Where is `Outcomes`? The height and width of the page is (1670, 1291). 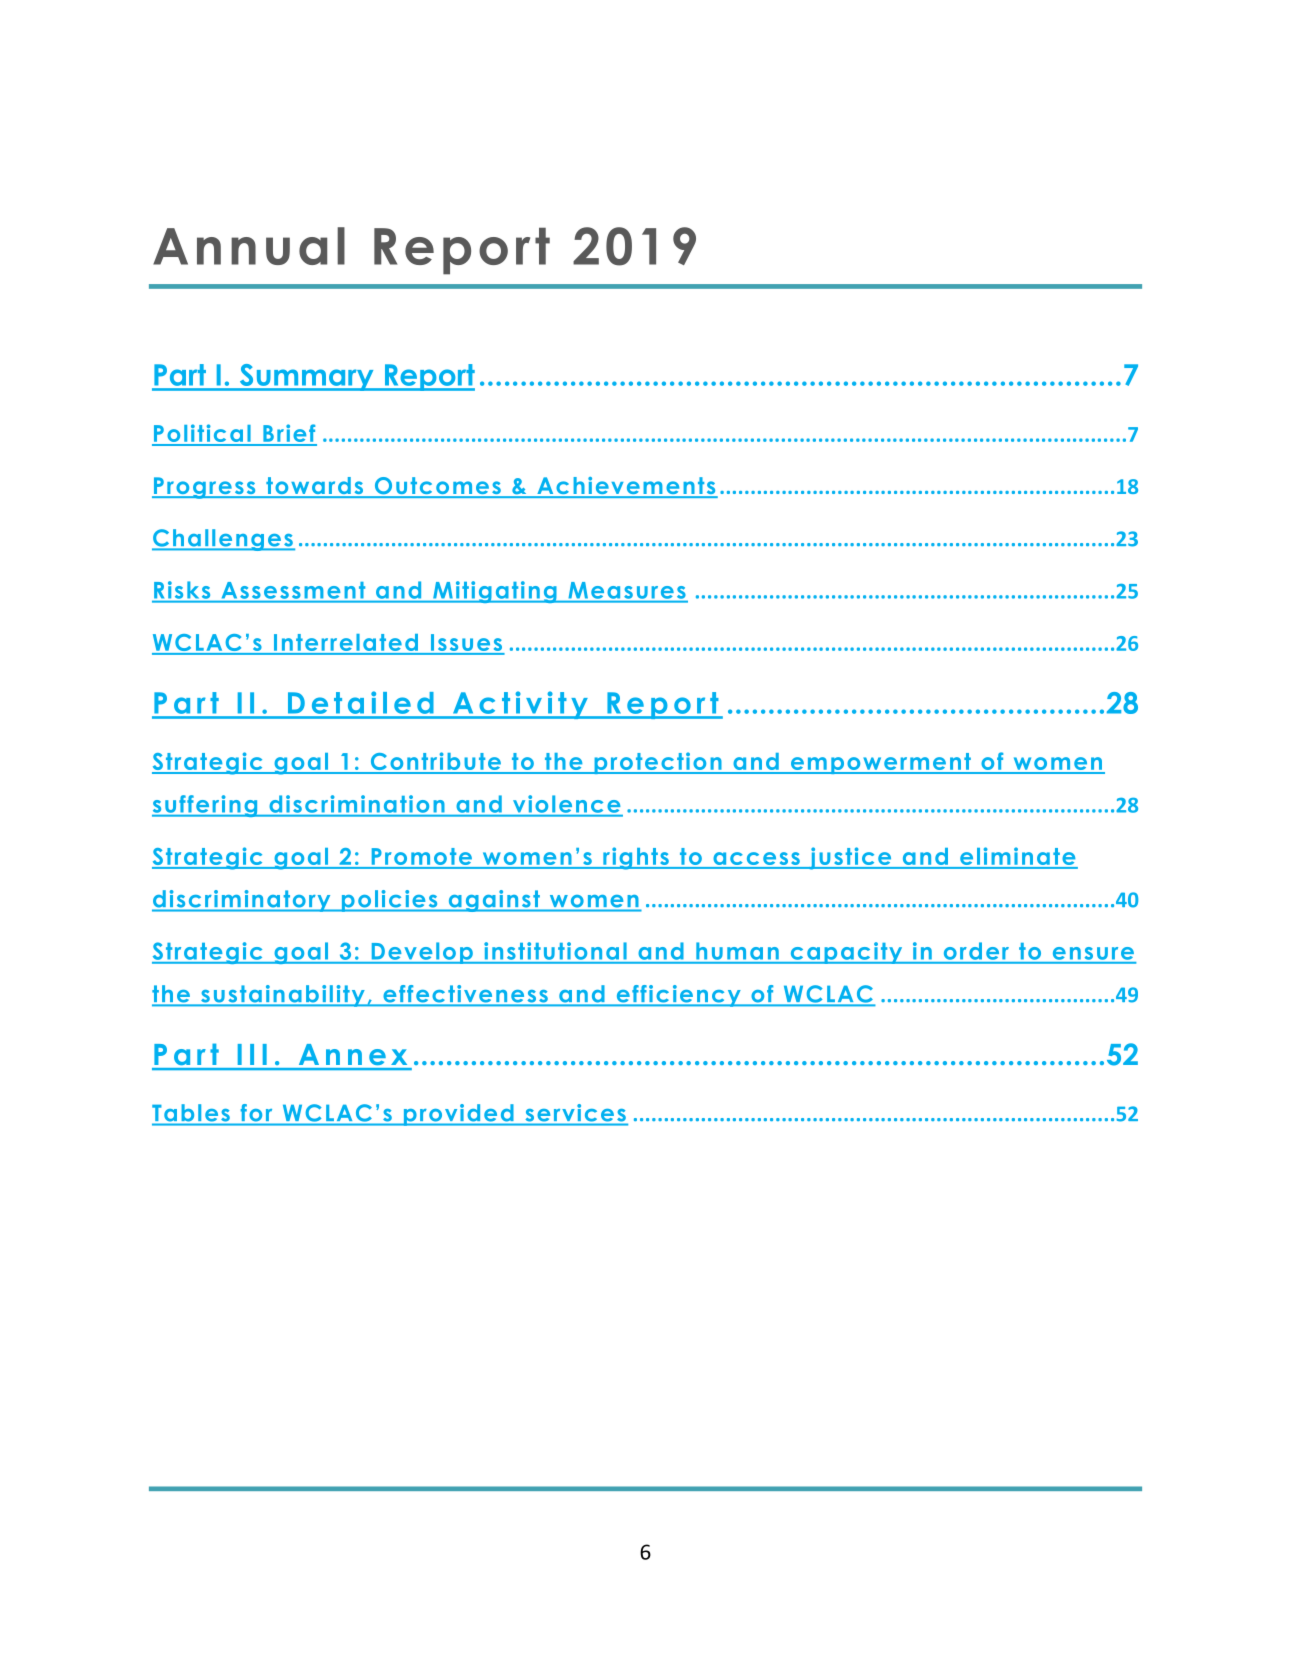
Outcomes is located at coordinates (437, 487).
